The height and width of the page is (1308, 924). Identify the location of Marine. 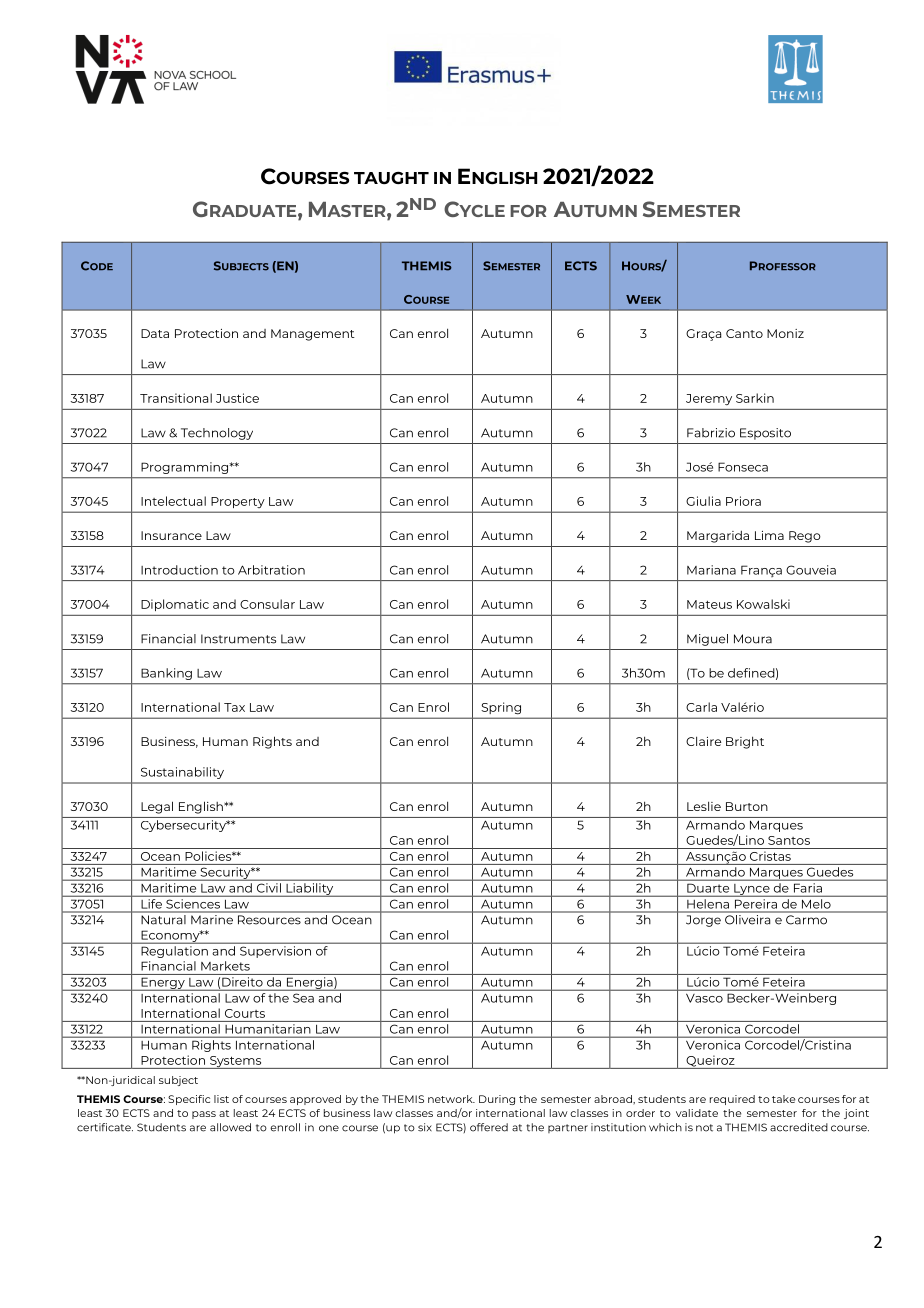
(212, 919).
